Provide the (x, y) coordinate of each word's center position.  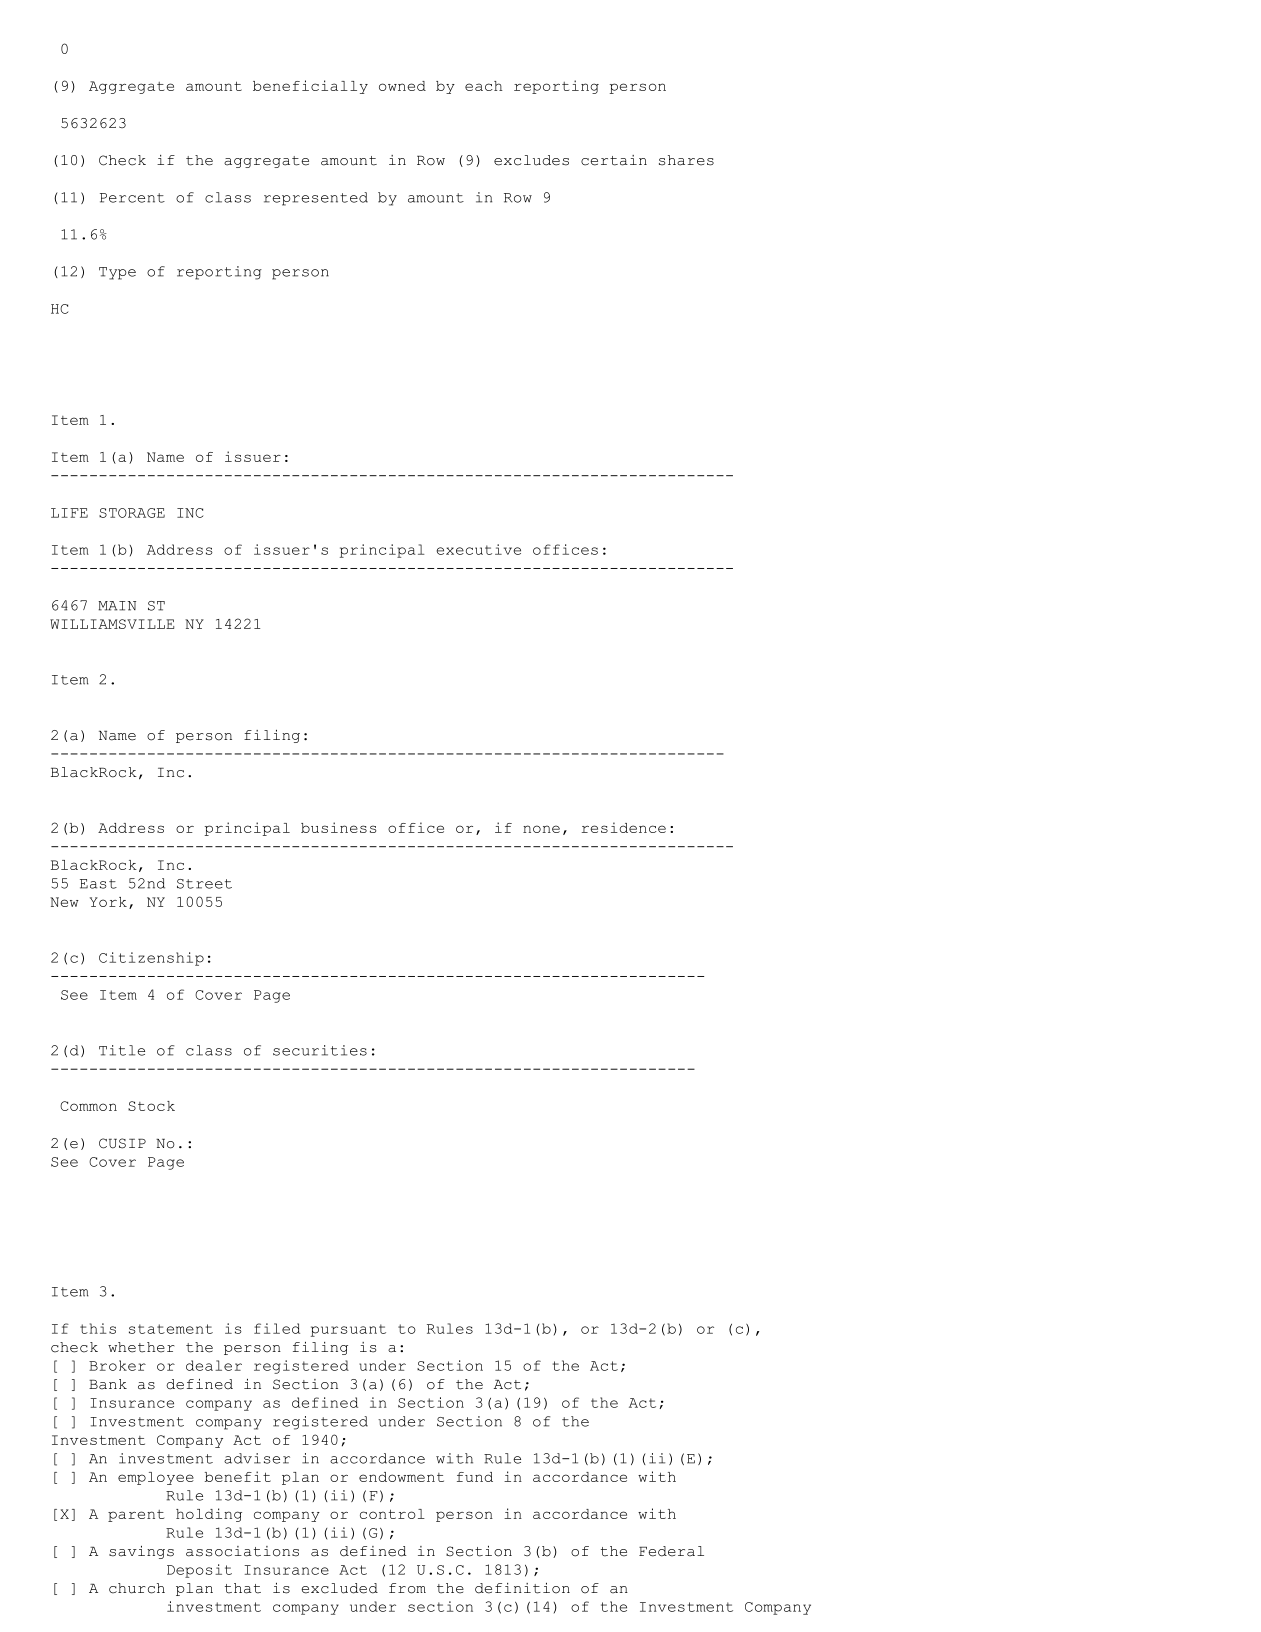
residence (624, 827)
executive (479, 549)
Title (122, 1050)
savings (141, 1552)
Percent (132, 198)
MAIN (117, 606)
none (541, 829)
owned (402, 86)
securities (320, 1050)
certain (614, 160)
